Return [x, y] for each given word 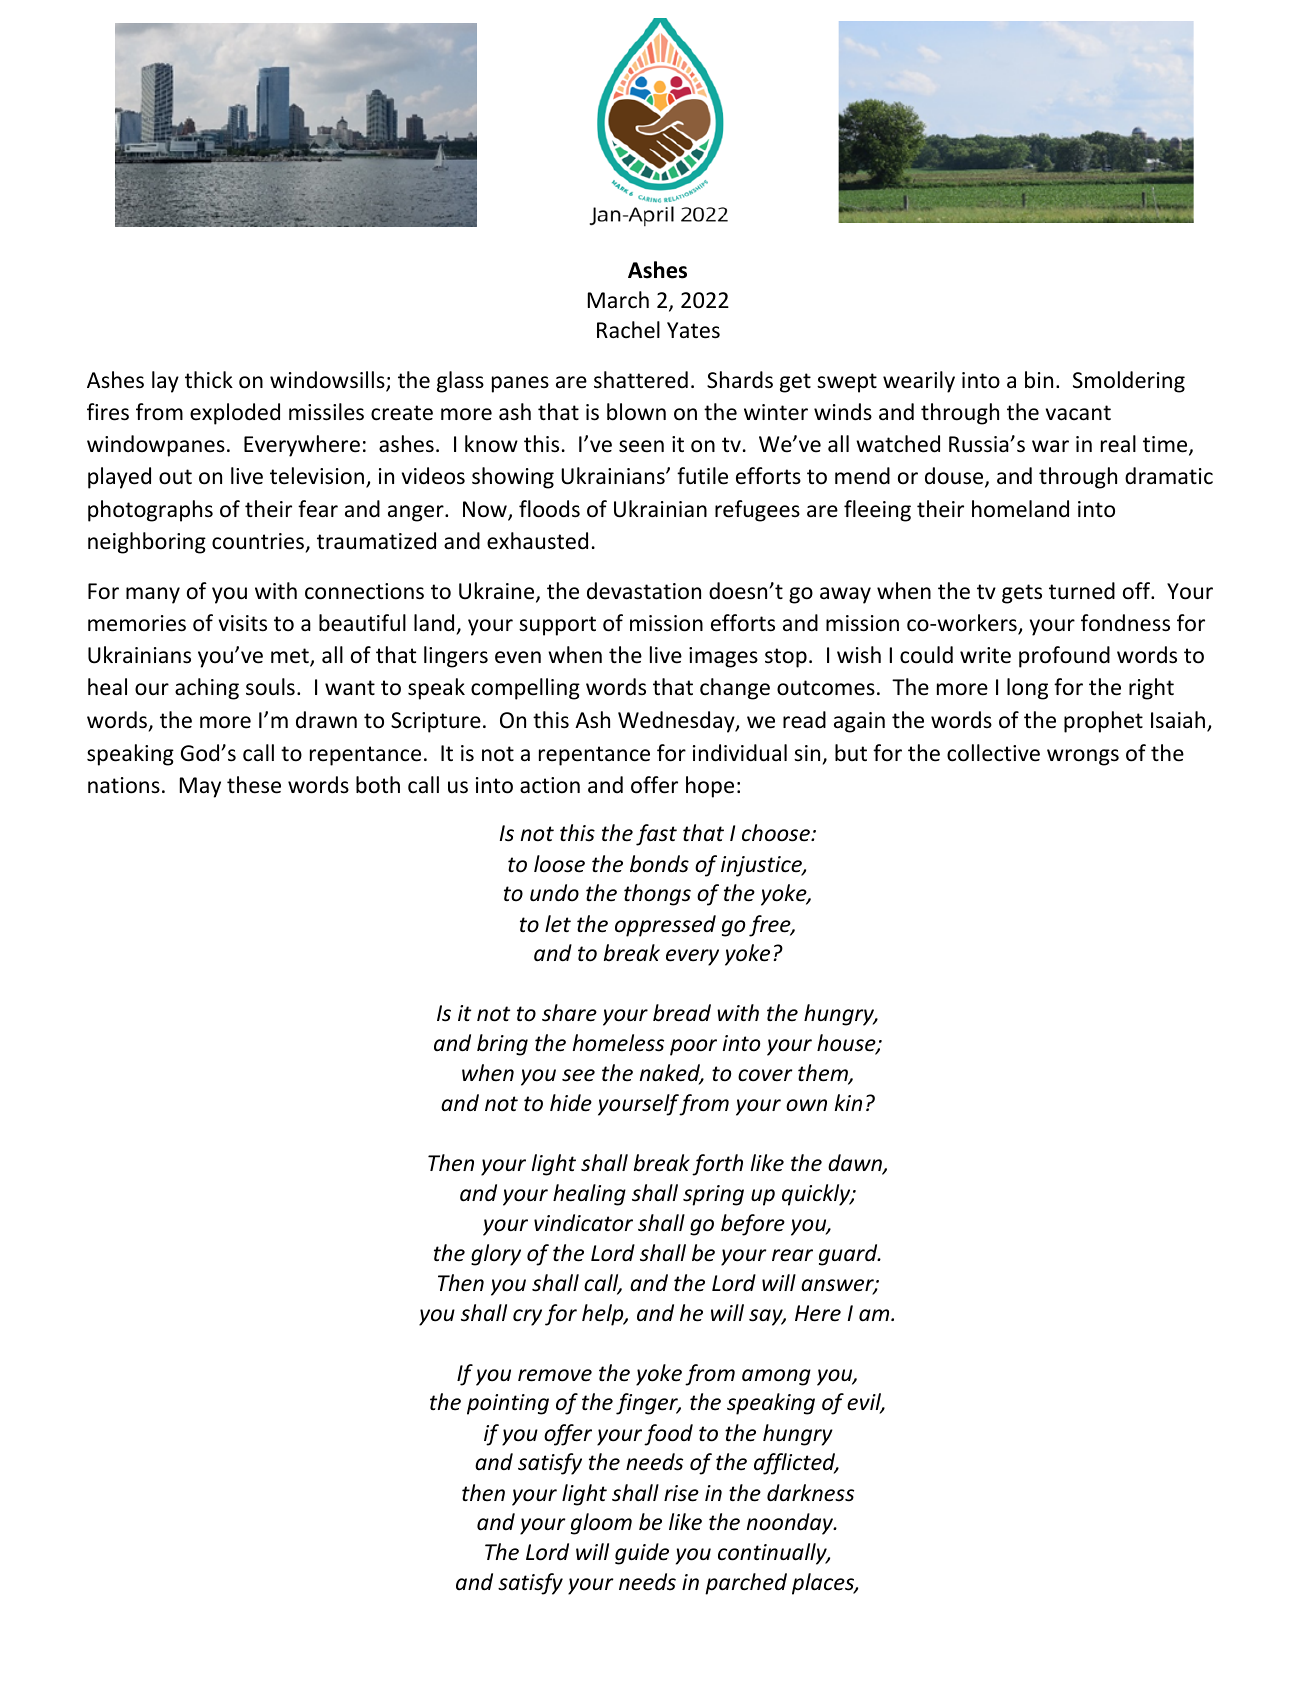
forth [717, 1165]
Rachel [628, 330]
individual [740, 753]
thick [209, 380]
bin [1039, 380]
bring [502, 1045]
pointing [508, 1404]
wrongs [1083, 757]
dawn [856, 1164]
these [254, 785]
